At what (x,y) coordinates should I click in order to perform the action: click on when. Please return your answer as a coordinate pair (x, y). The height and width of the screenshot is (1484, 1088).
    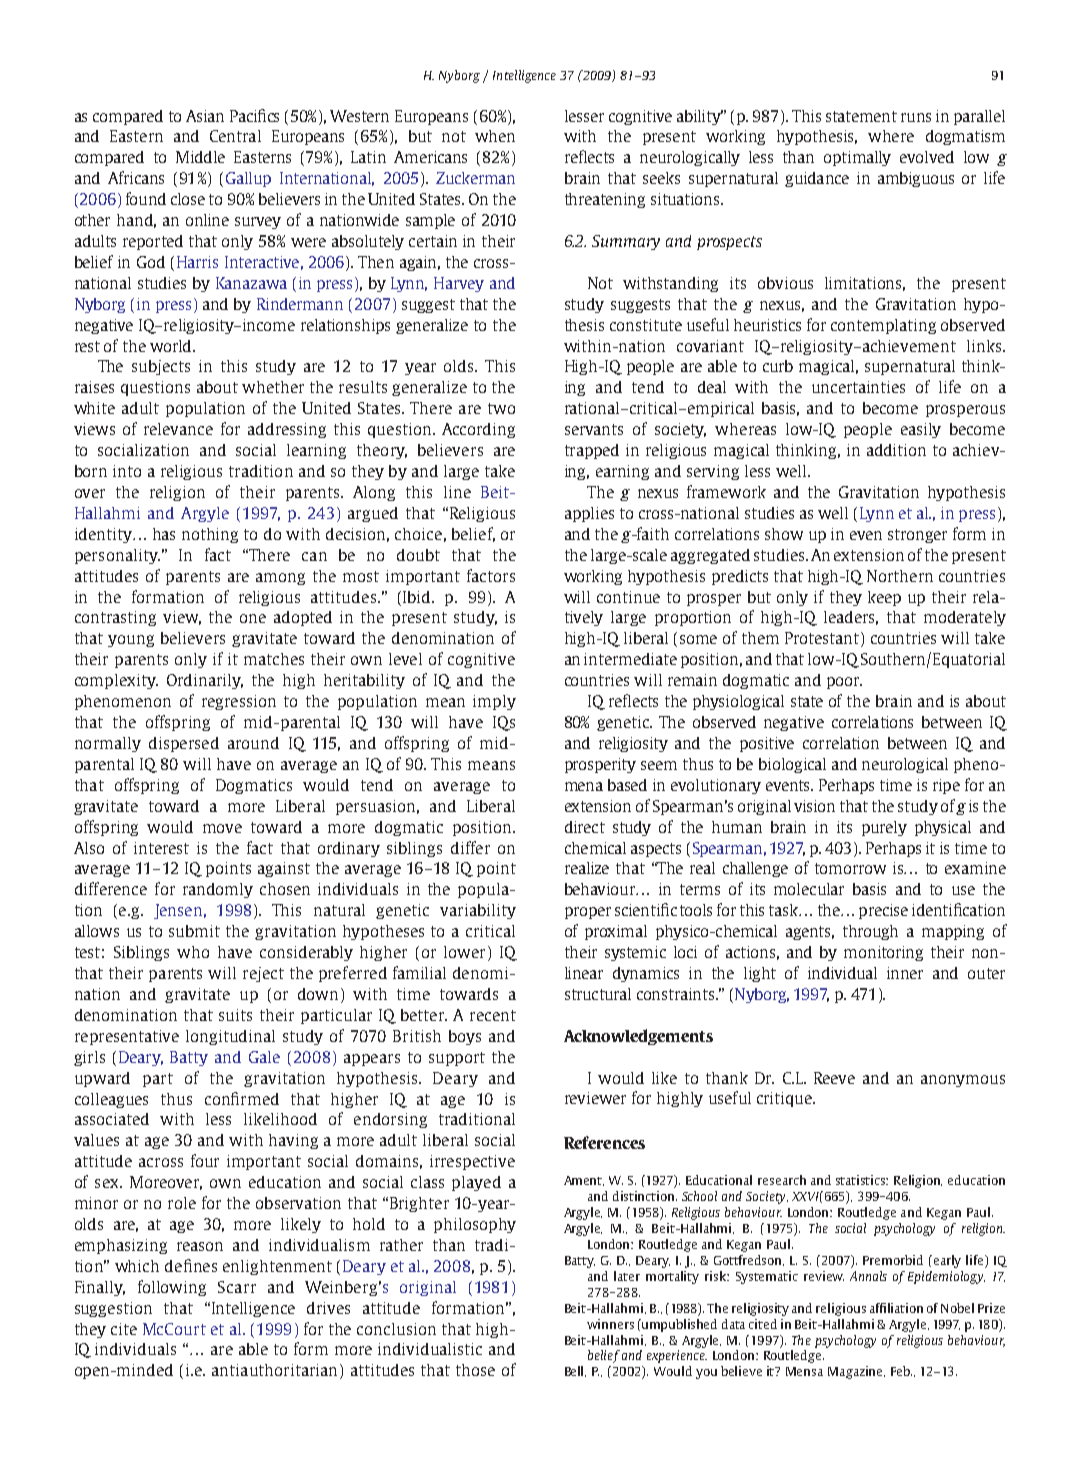
    Looking at the image, I should click on (495, 136).
